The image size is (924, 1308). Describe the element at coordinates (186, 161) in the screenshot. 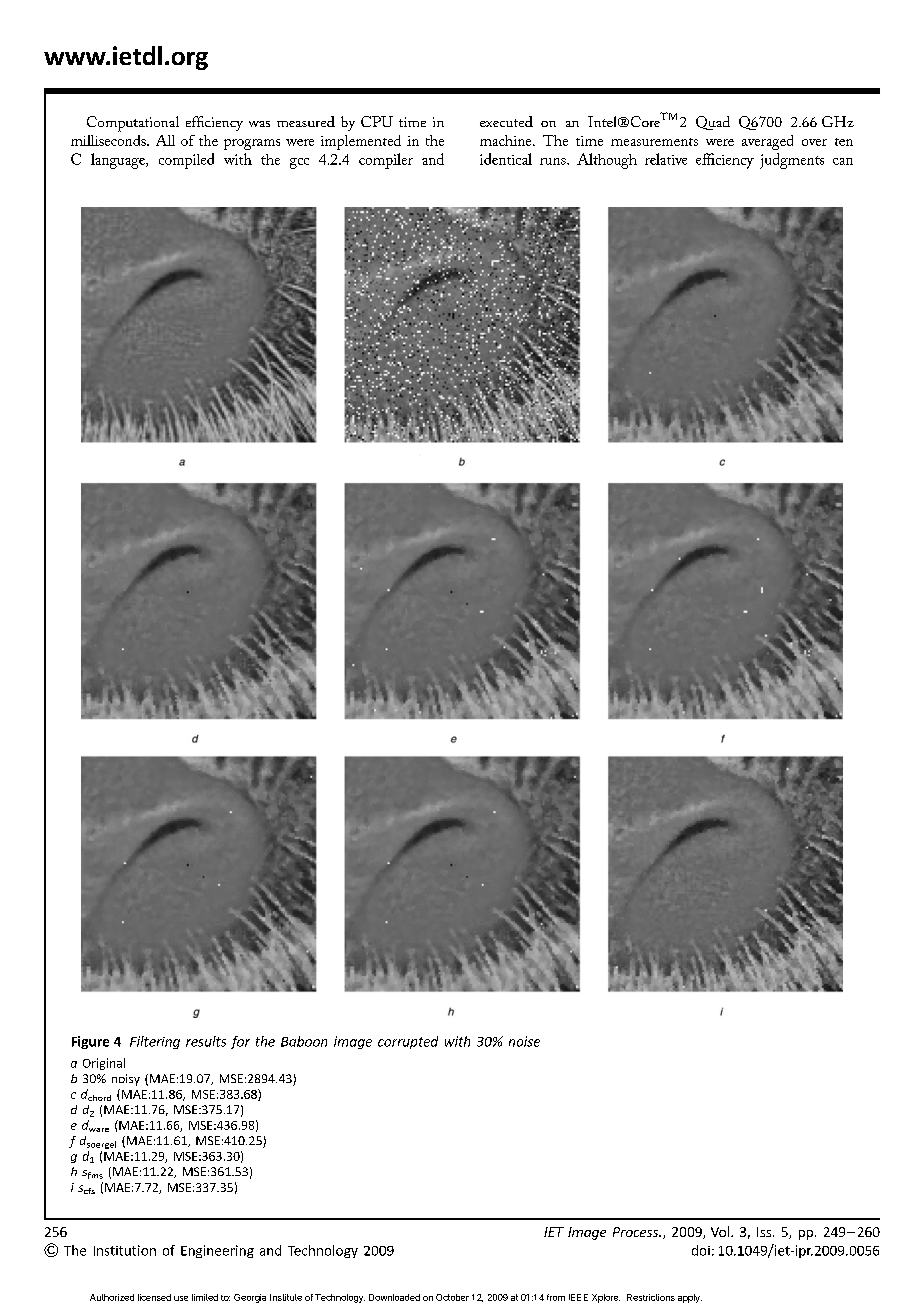

I see `compiled` at that location.
